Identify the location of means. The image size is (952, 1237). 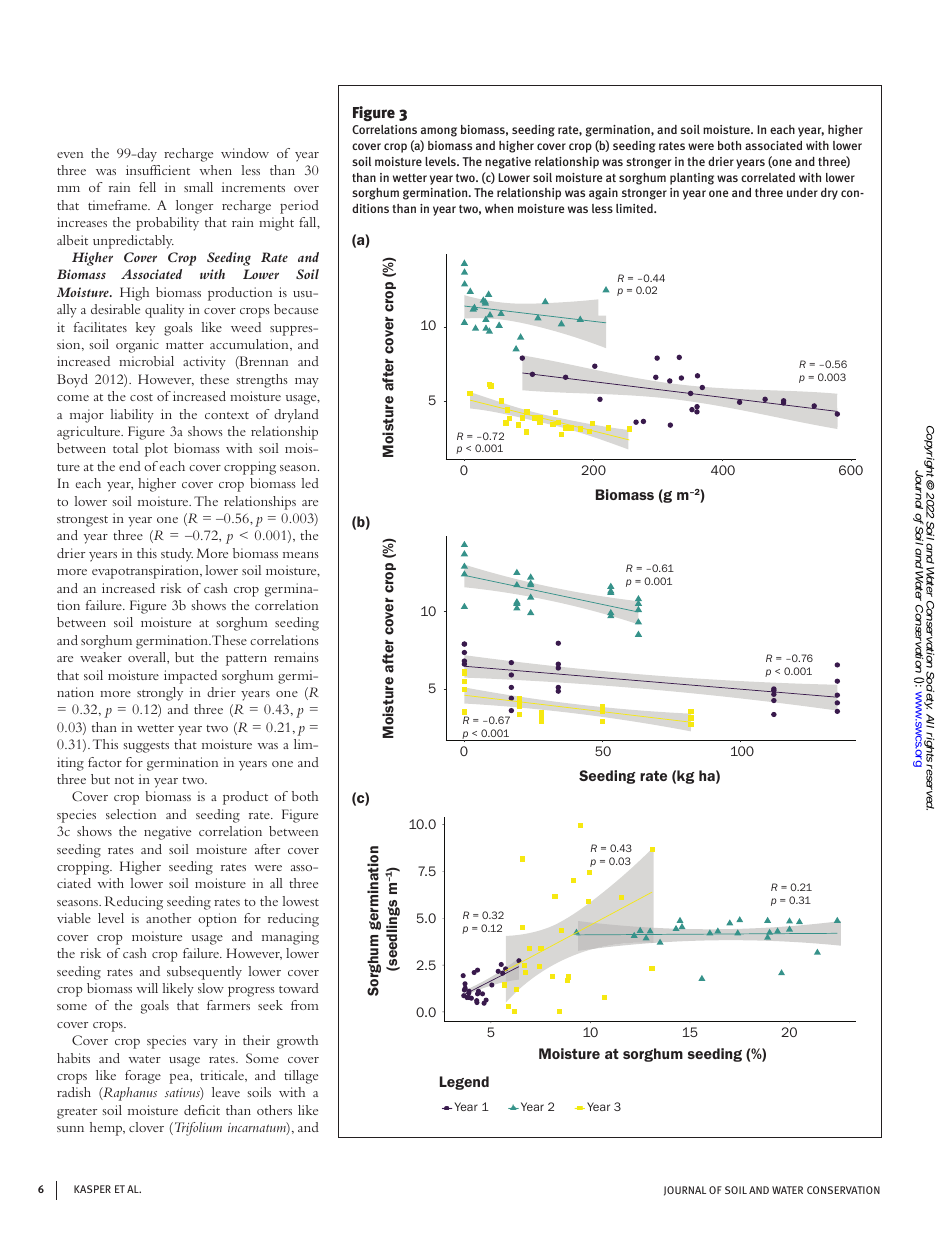
(301, 555).
